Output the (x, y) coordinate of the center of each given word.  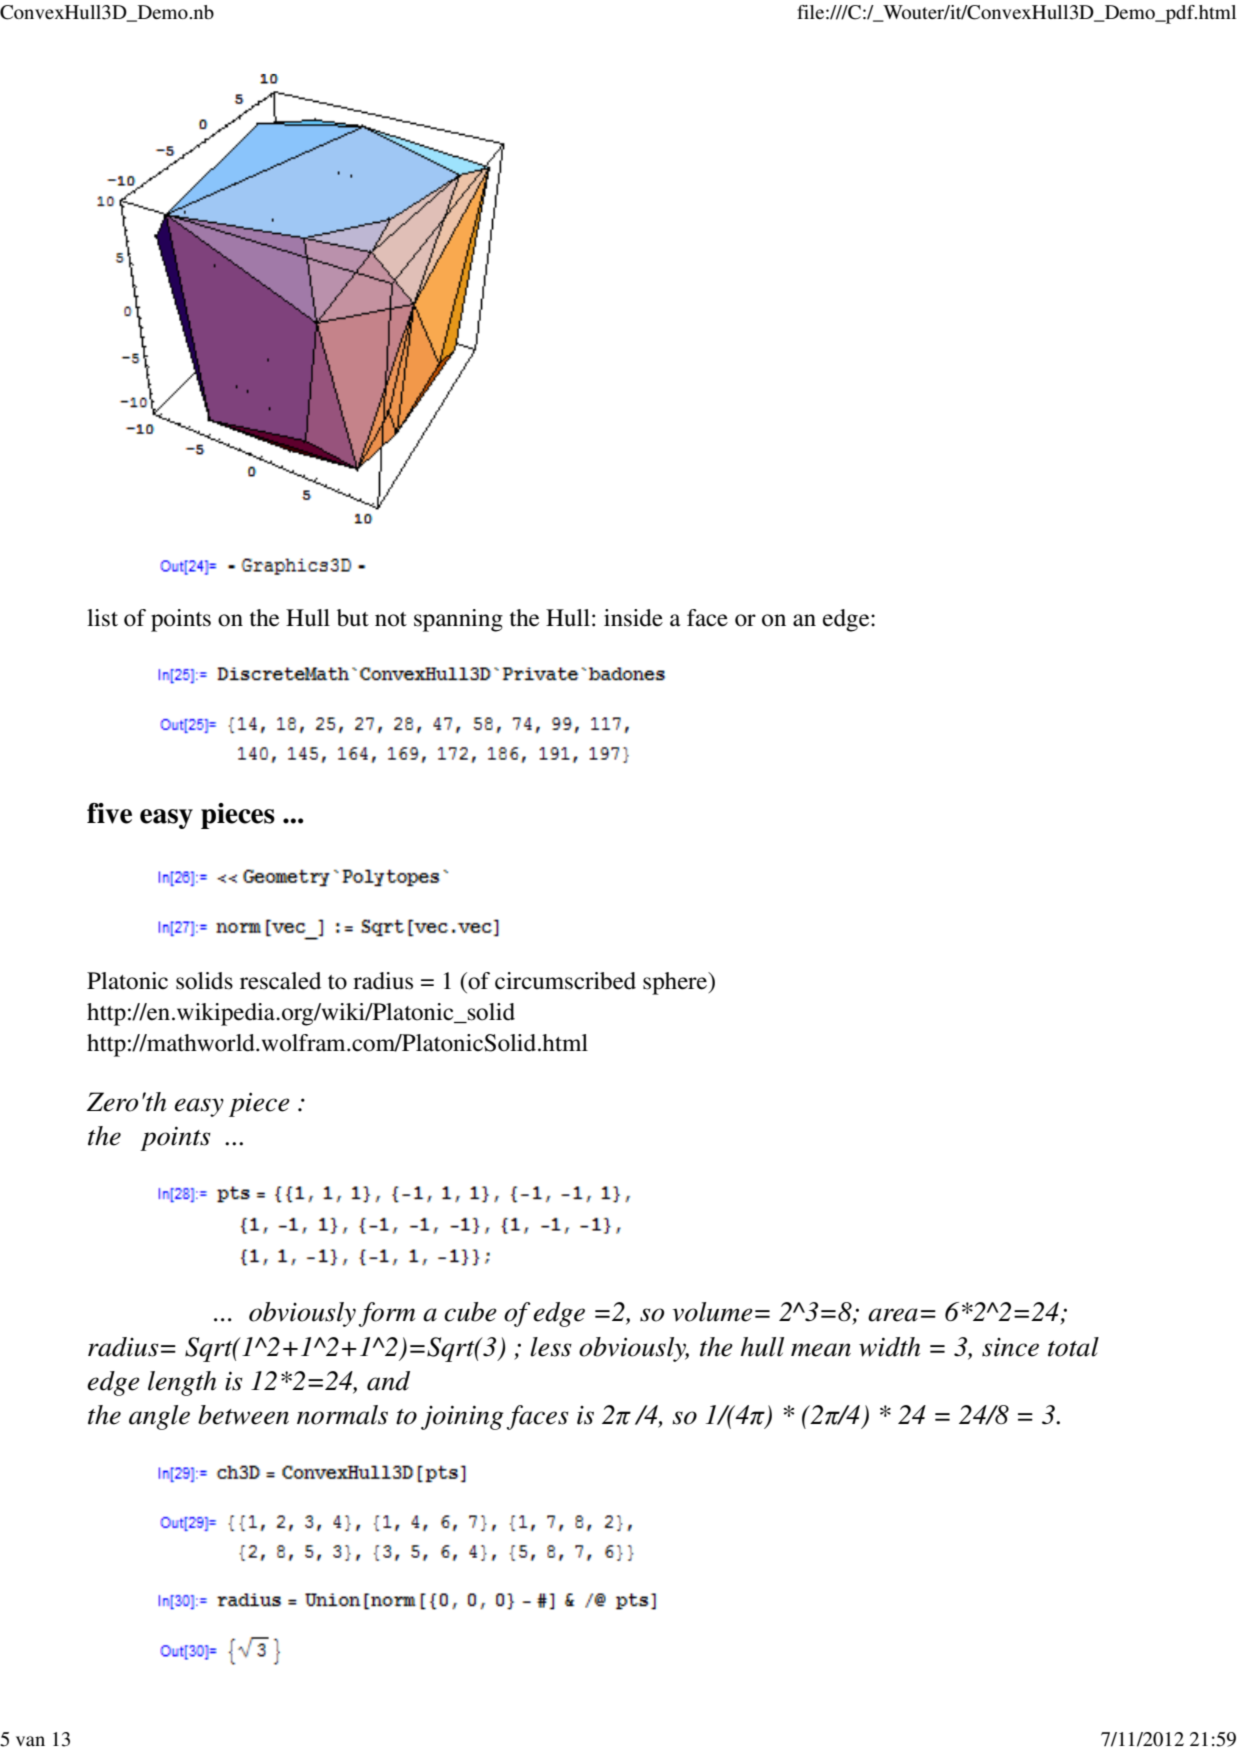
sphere (676, 983)
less (551, 1347)
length (182, 1383)
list (102, 618)
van (30, 1741)
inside (633, 618)
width (889, 1347)
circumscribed (565, 981)
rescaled (280, 981)
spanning (458, 620)
